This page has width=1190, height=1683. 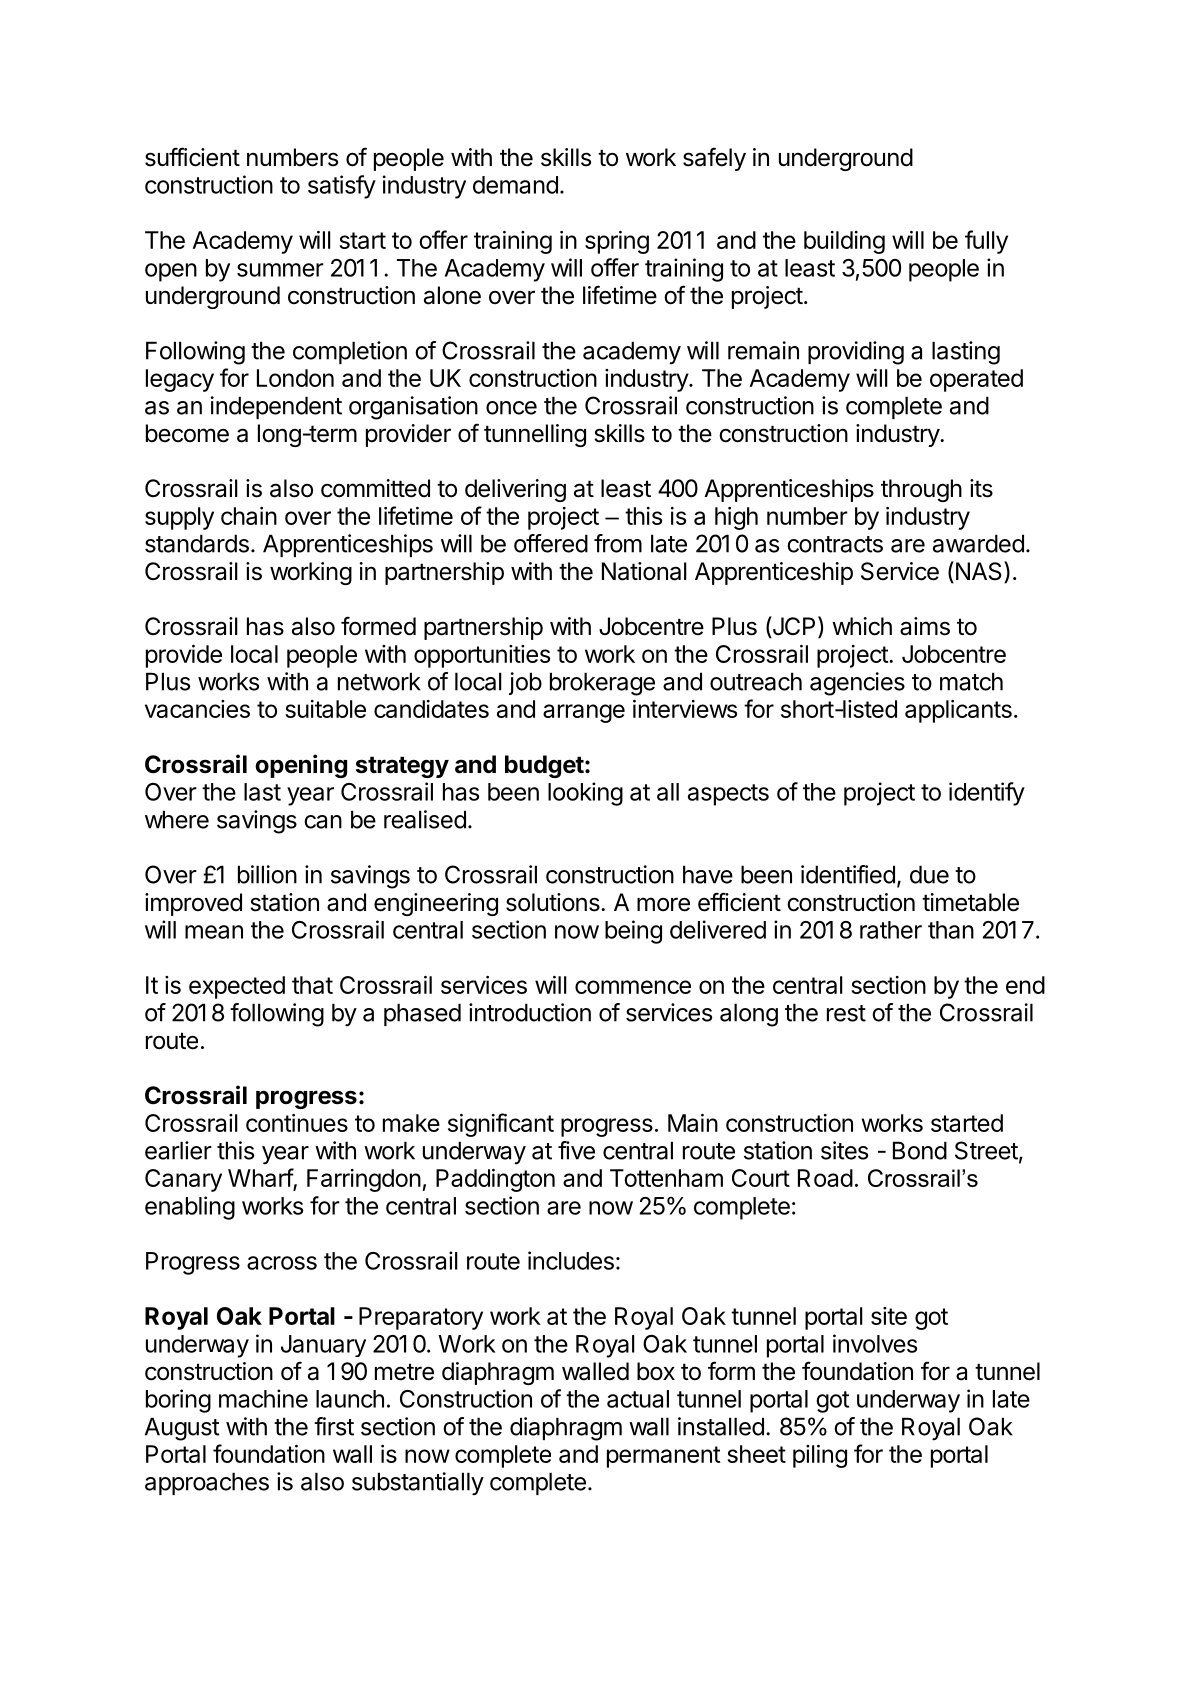 What do you see at coordinates (263, 1398) in the page?
I see `machine` at bounding box center [263, 1398].
